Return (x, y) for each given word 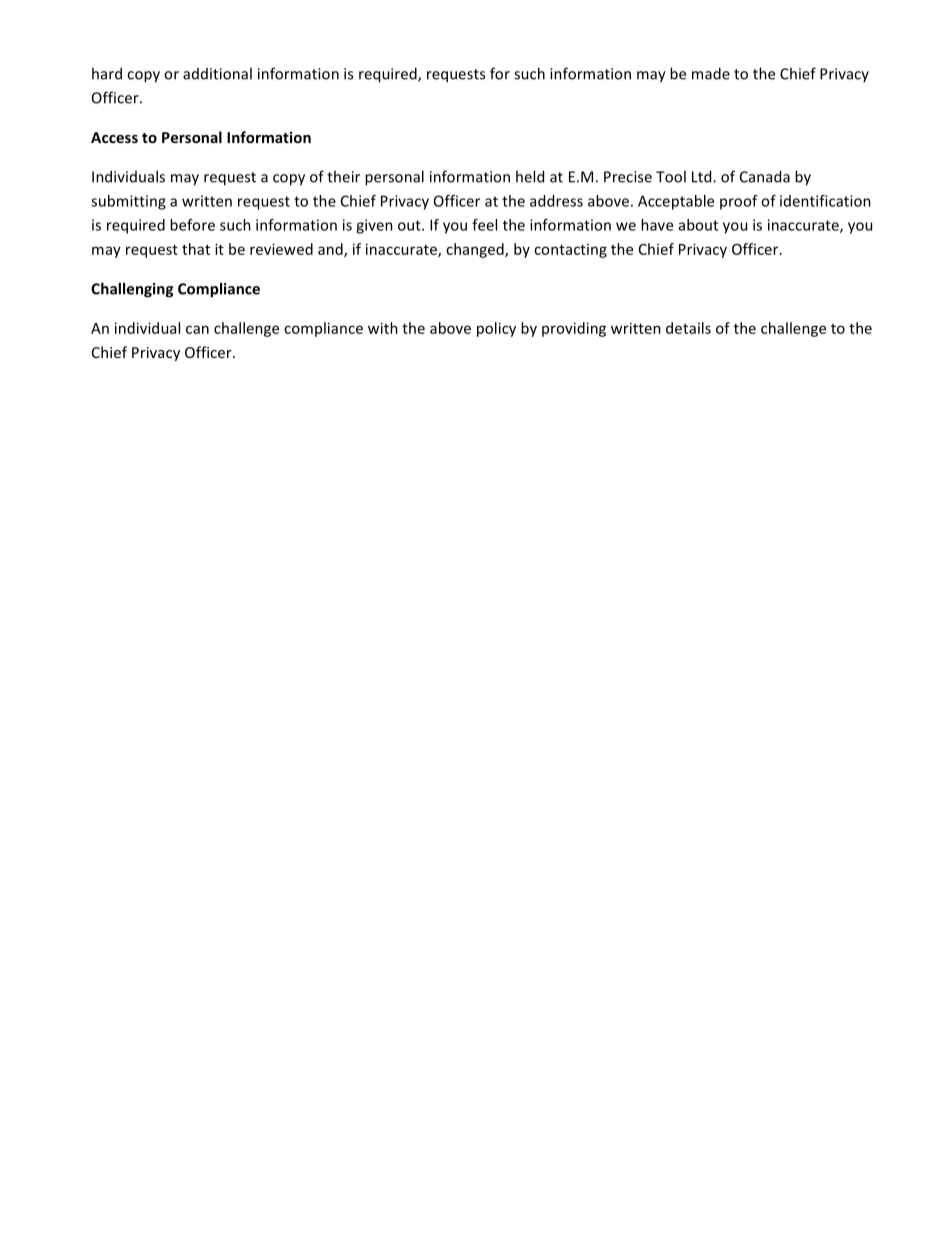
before (192, 225)
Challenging (132, 290)
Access (114, 137)
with (383, 328)
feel (484, 225)
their (343, 176)
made (711, 73)
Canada (765, 176)
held (530, 176)
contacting (570, 251)
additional (217, 73)
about (698, 225)
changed (476, 250)
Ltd (703, 176)
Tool (671, 176)
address (556, 201)
